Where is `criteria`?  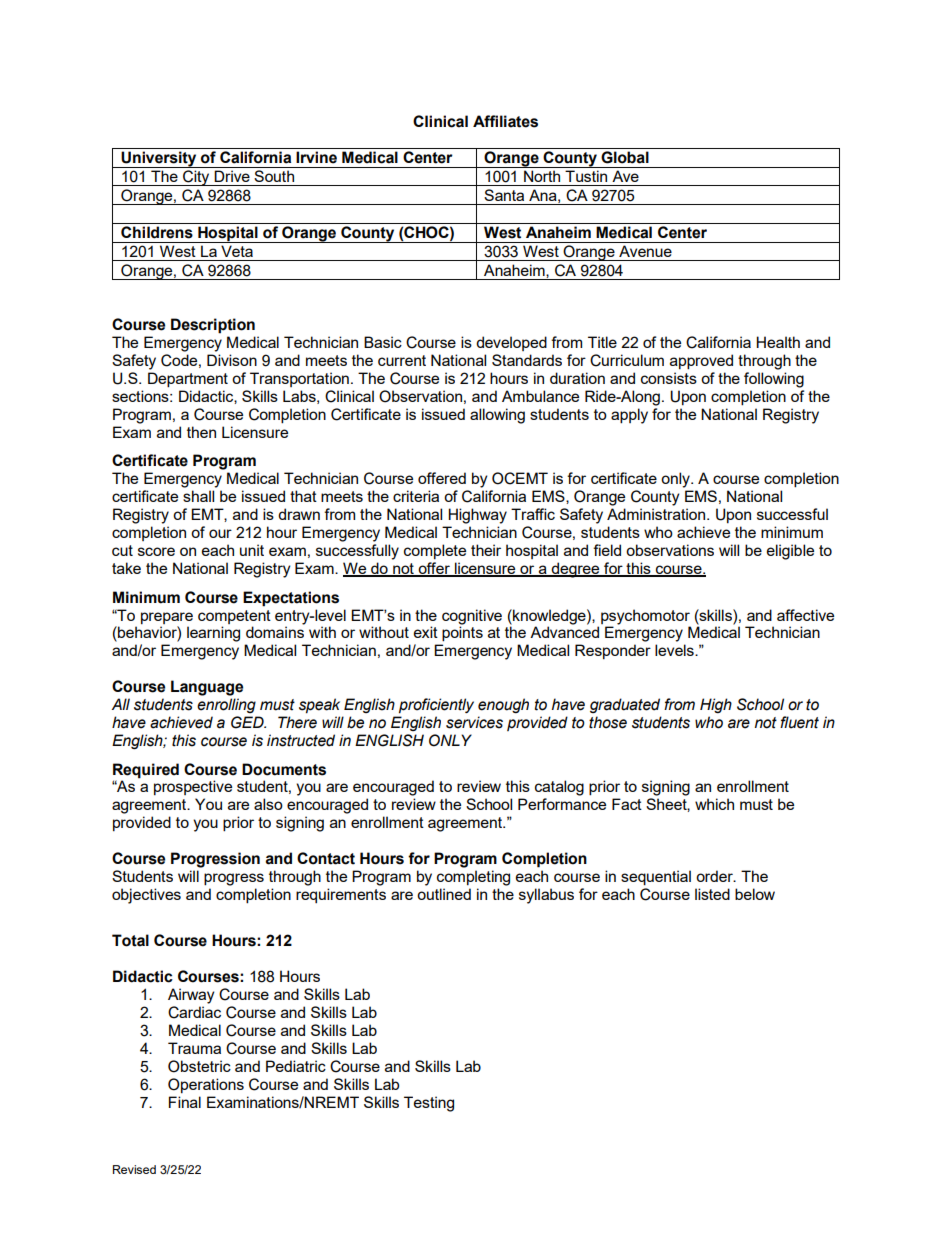
criteria is located at coordinates (416, 496).
